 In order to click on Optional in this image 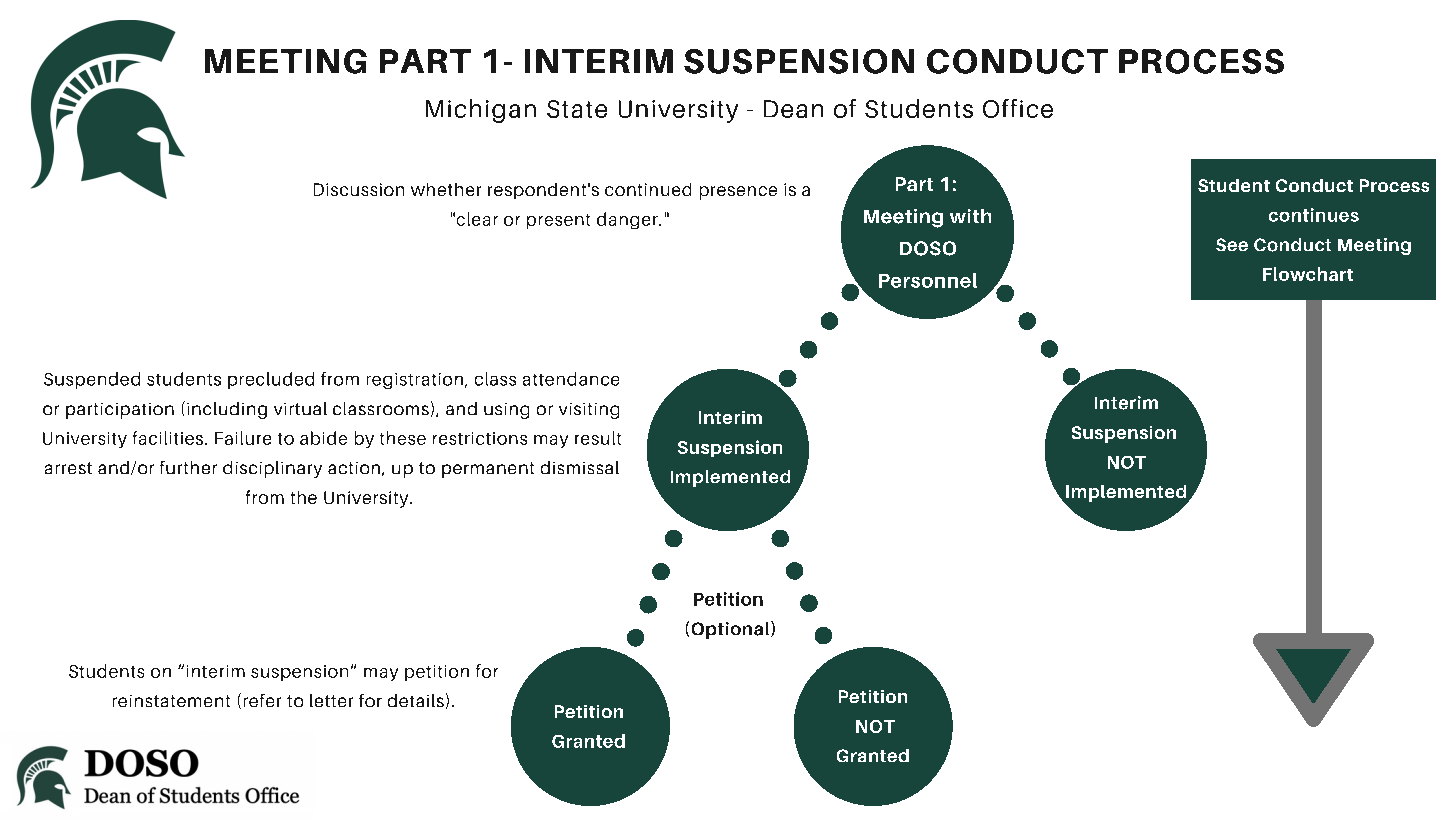, I will do `click(732, 630)`.
